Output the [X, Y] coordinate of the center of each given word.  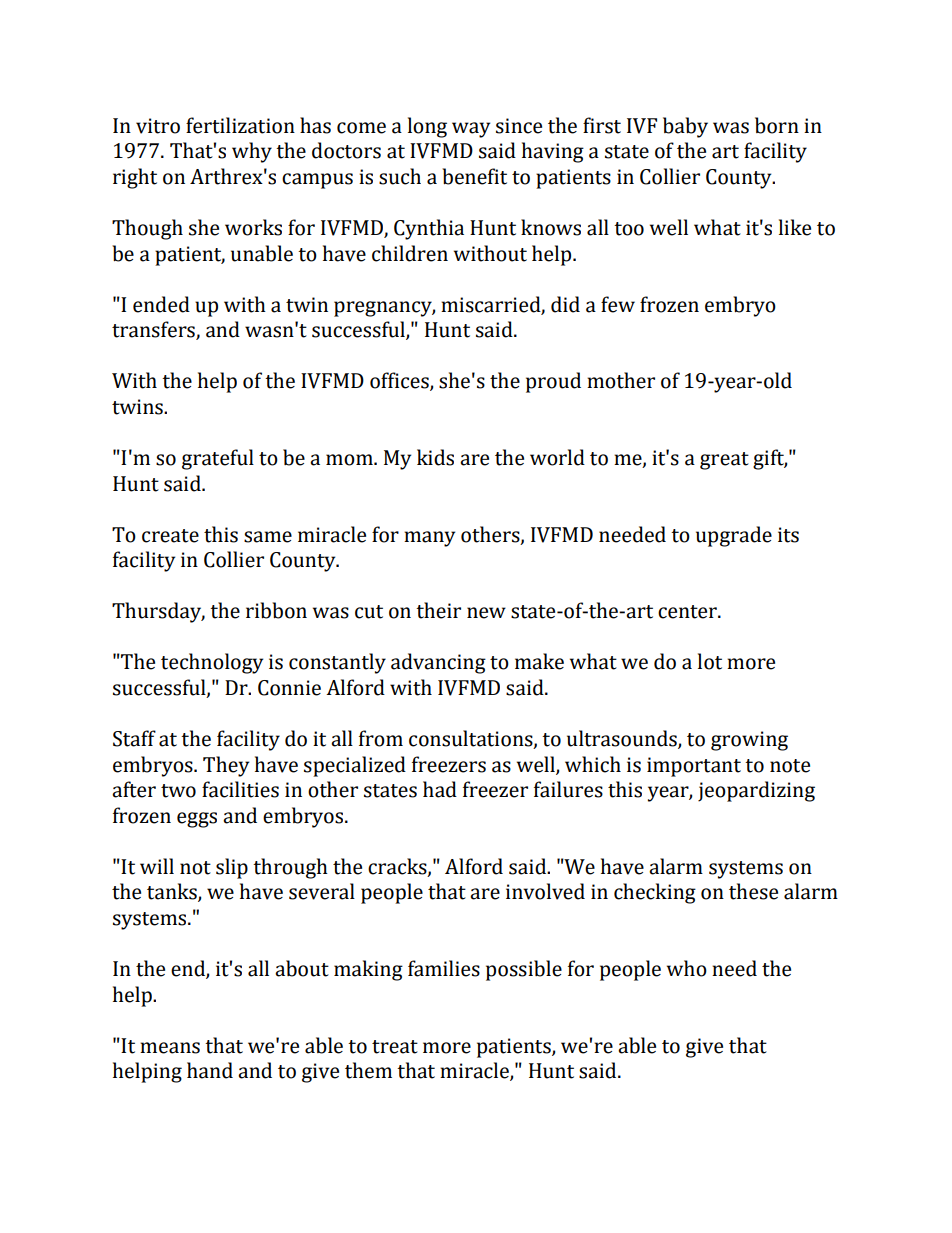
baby [685, 127]
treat [395, 1047]
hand [210, 1070]
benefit [474, 176]
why [252, 152]
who [687, 968]
